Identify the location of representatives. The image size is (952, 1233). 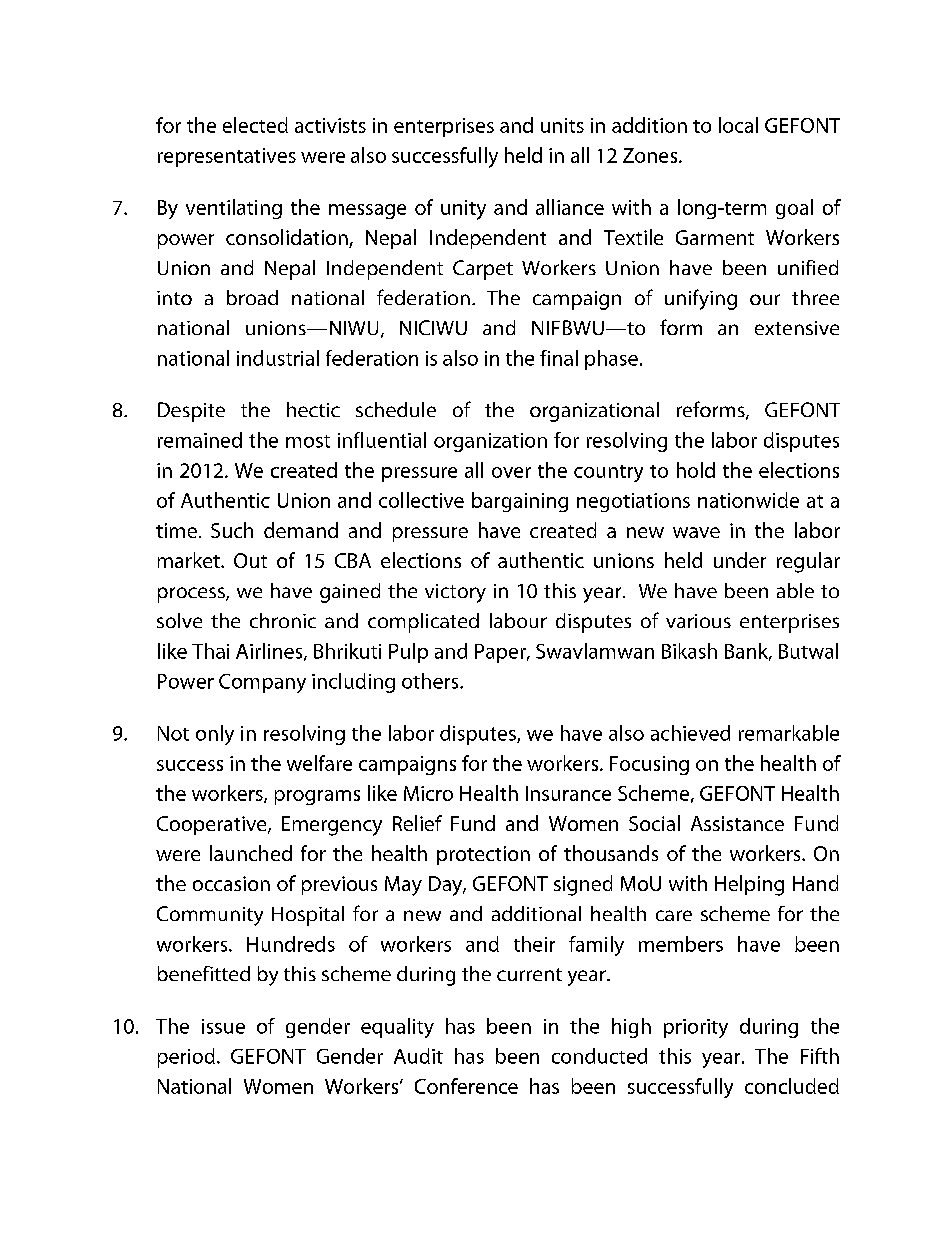
(227, 157).
